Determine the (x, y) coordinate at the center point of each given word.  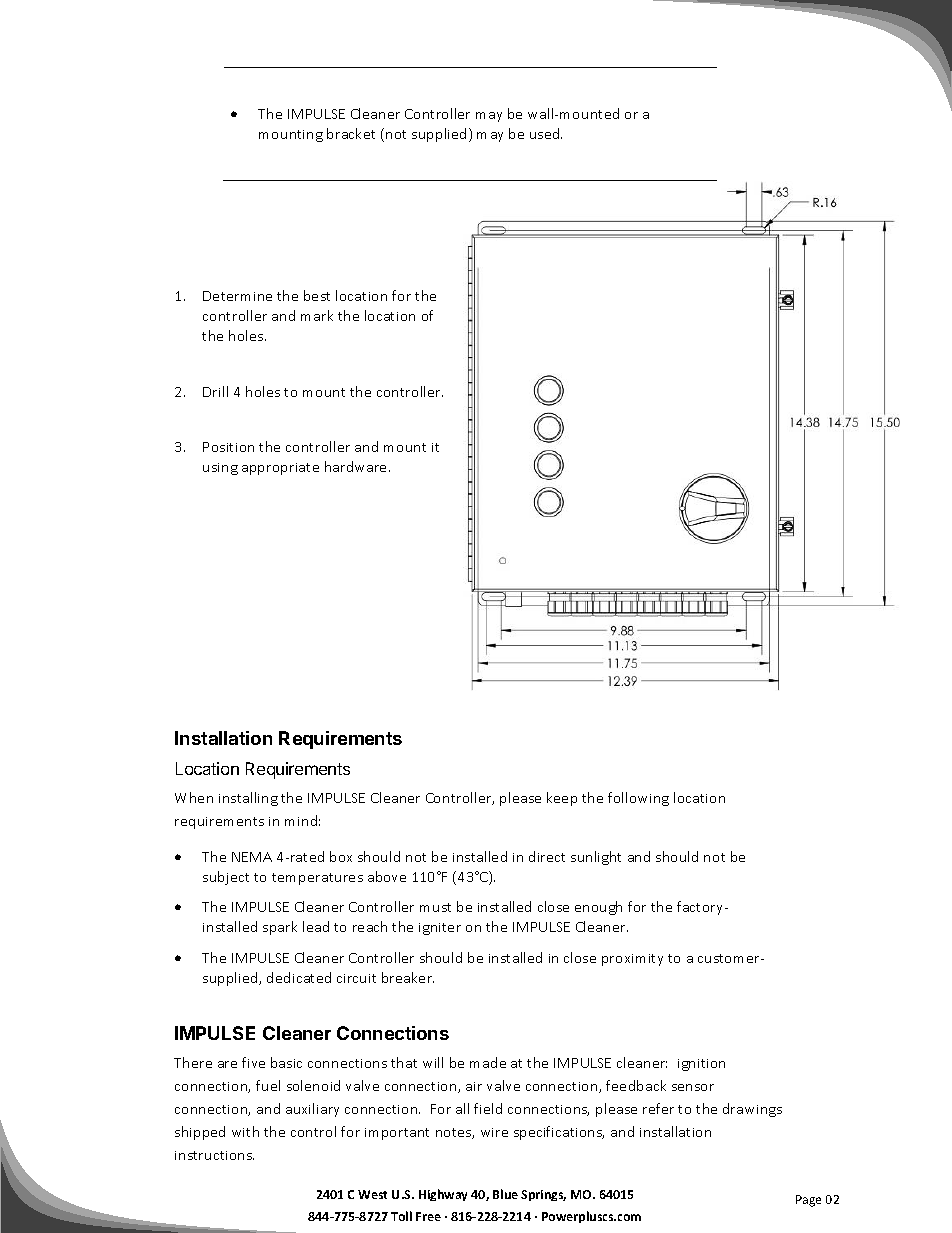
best (317, 295)
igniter (440, 929)
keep (562, 799)
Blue (505, 1194)
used (546, 133)
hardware (357, 466)
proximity (632, 960)
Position (228, 447)
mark (317, 315)
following (638, 799)
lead (316, 926)
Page (808, 1201)
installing (248, 799)
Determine (237, 296)
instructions (214, 1155)
